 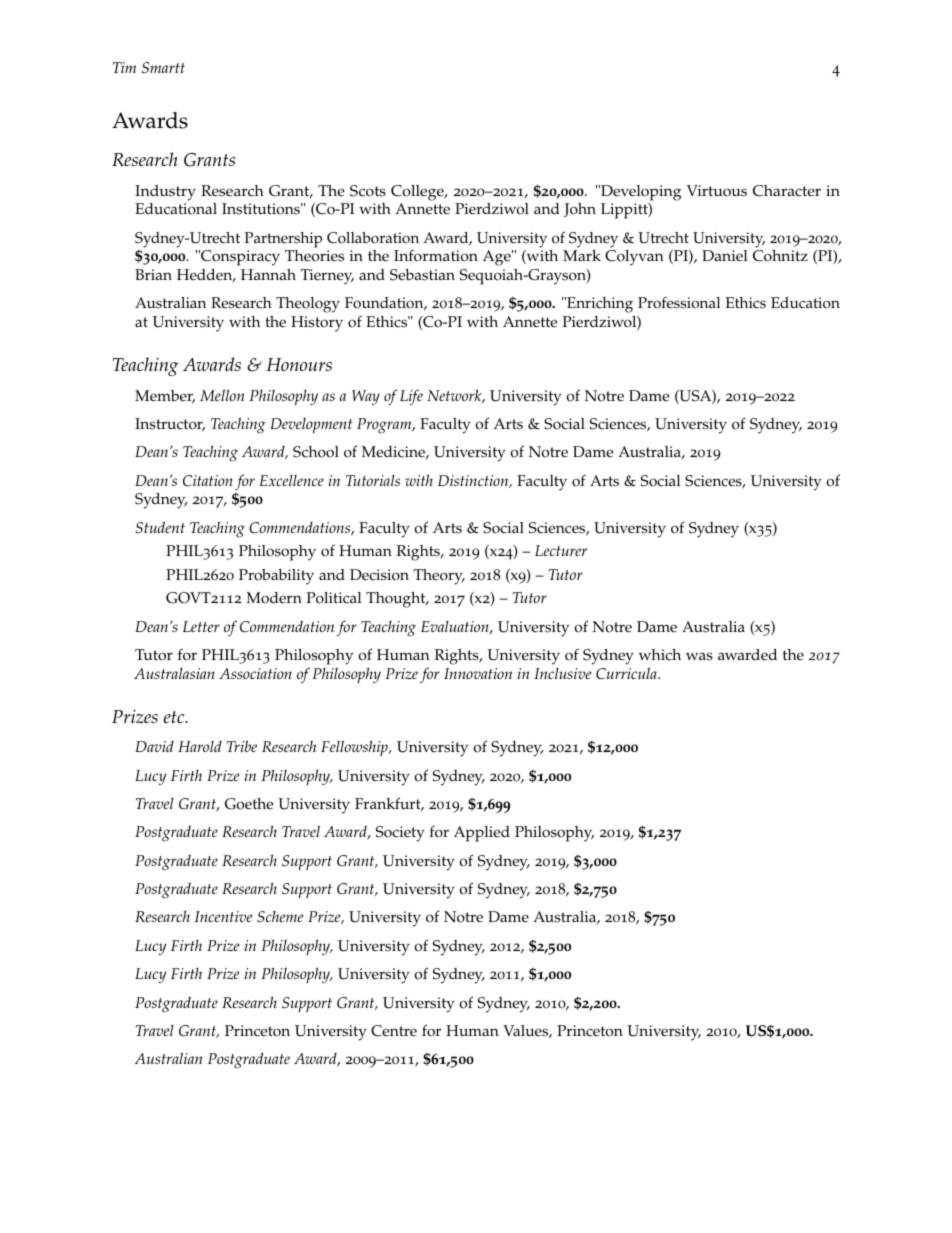 I want to click on Professional, so click(x=679, y=302).
